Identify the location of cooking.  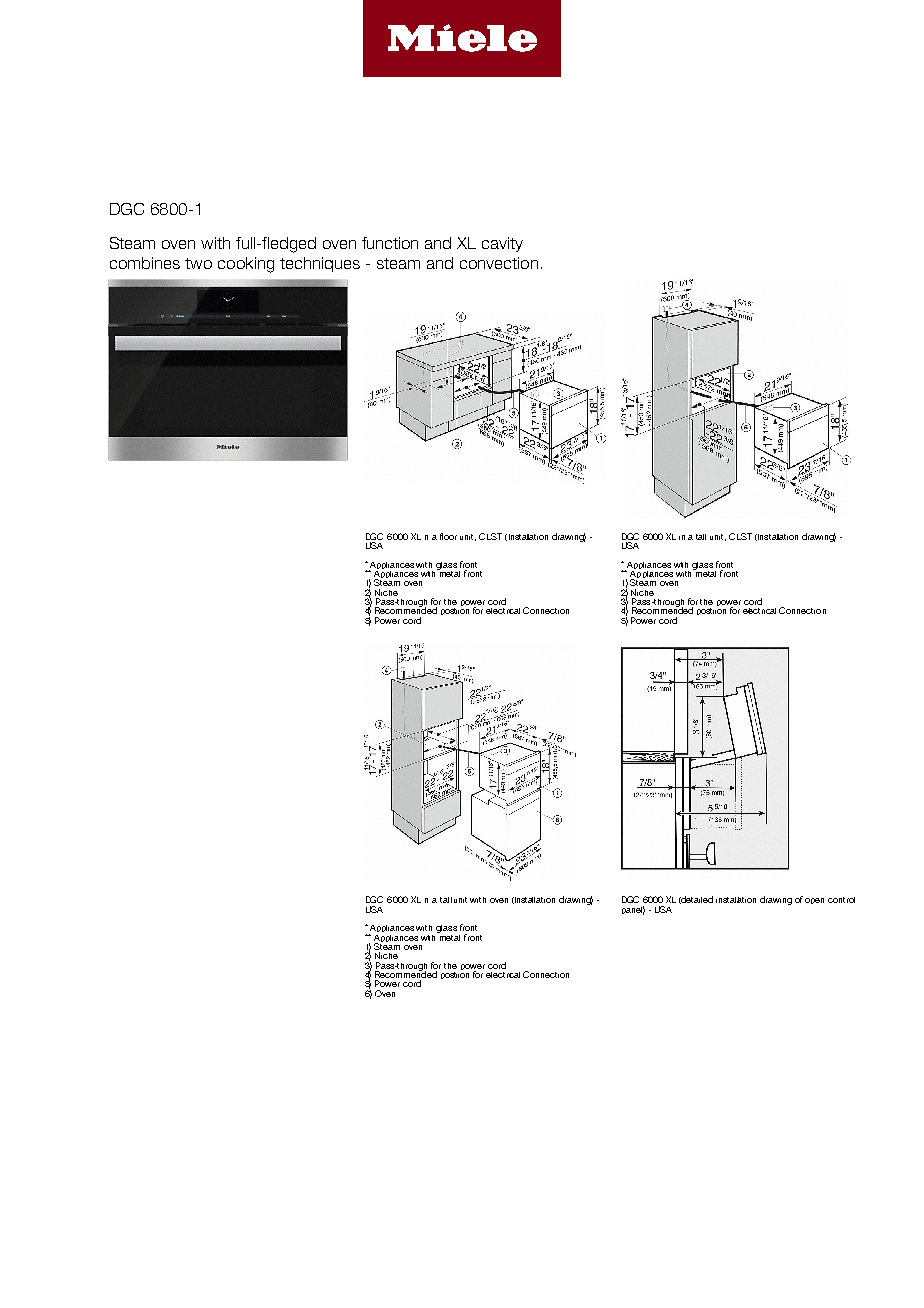
(246, 265).
